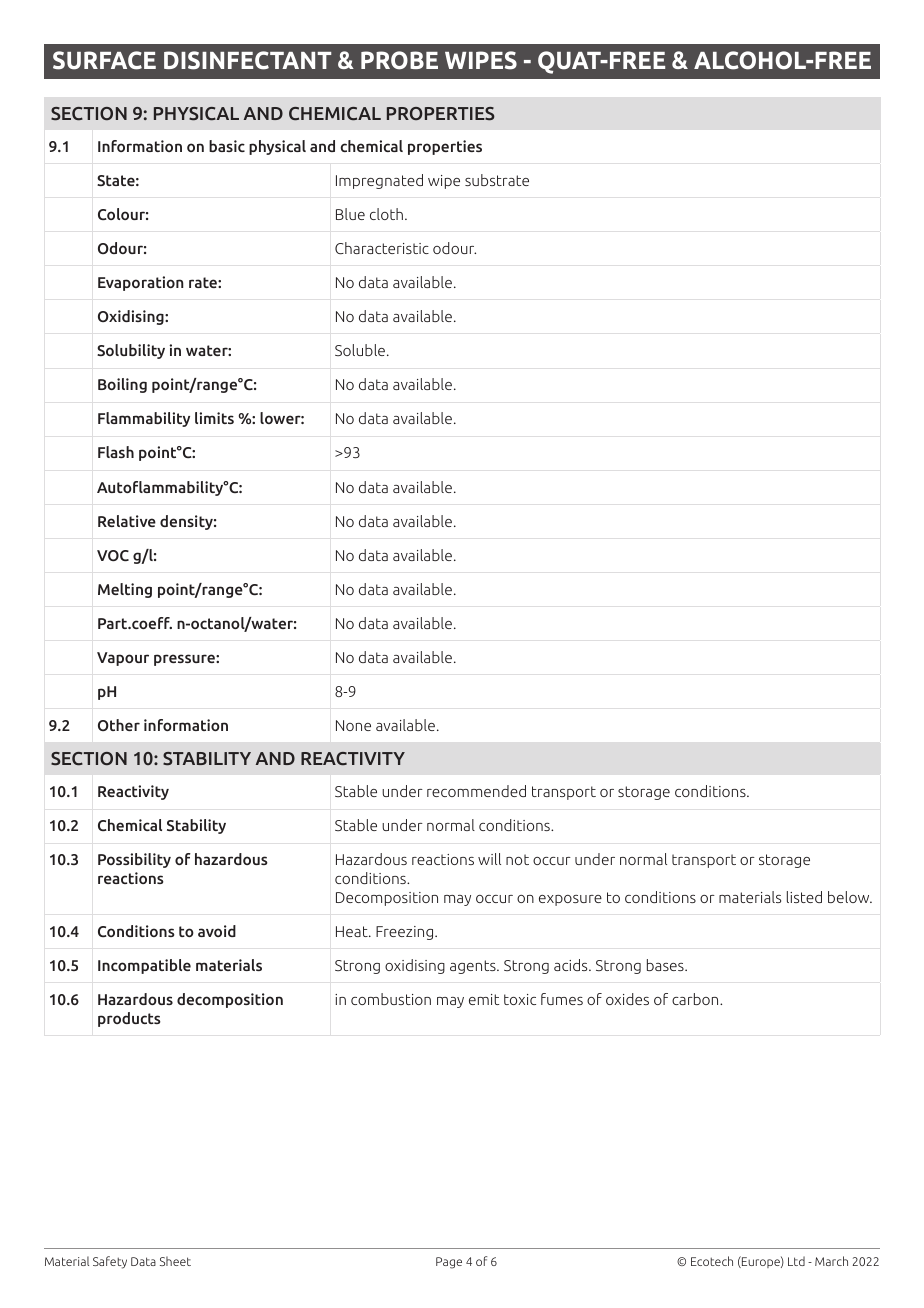 The width and height of the screenshot is (924, 1308). I want to click on PROBE, so click(399, 60).
